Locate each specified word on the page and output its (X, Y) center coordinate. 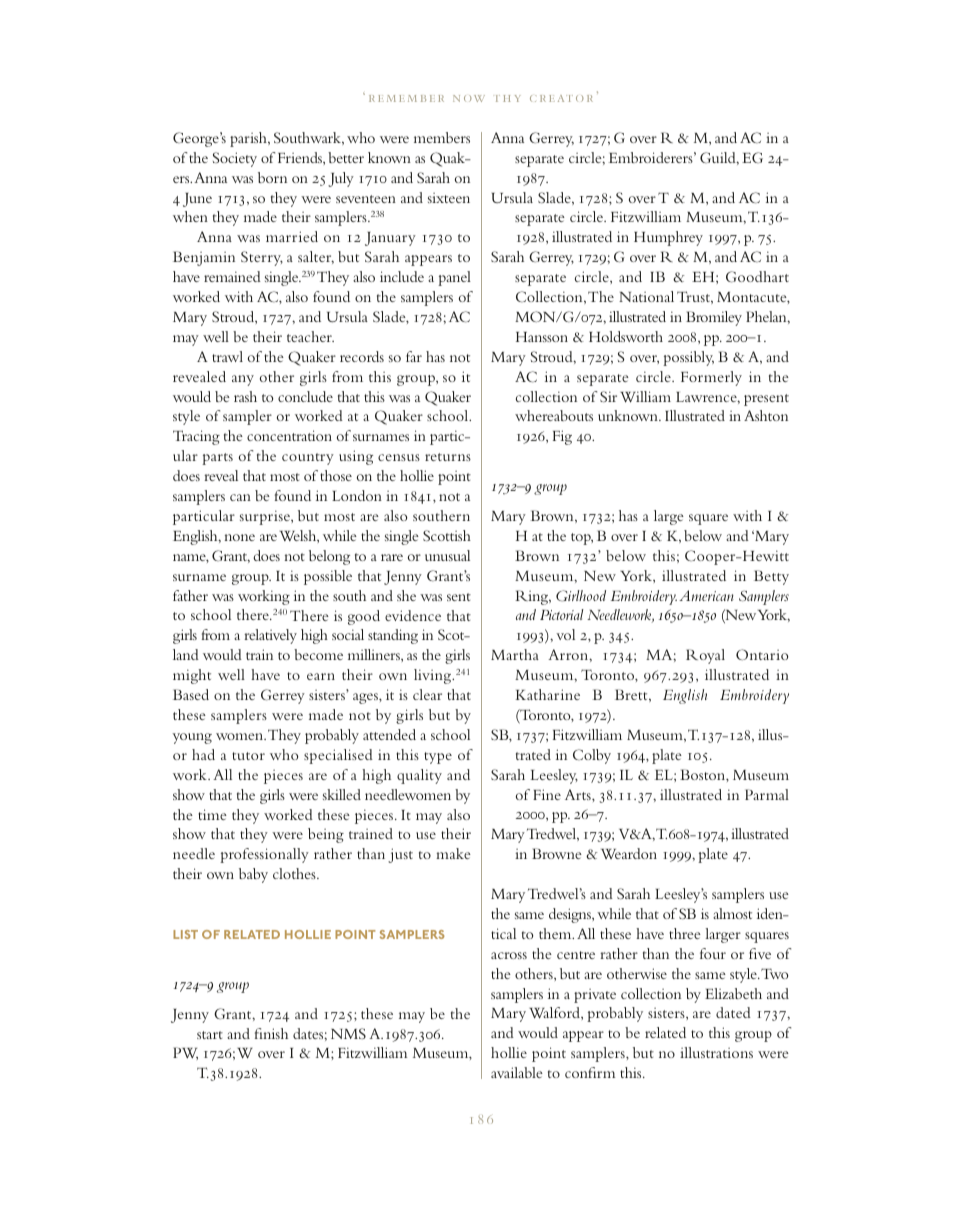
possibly (688, 358)
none (239, 537)
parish (249, 139)
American (706, 595)
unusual (447, 555)
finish (271, 1033)
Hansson (542, 337)
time (212, 814)
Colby (592, 756)
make (453, 853)
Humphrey (668, 238)
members (442, 137)
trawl (227, 356)
